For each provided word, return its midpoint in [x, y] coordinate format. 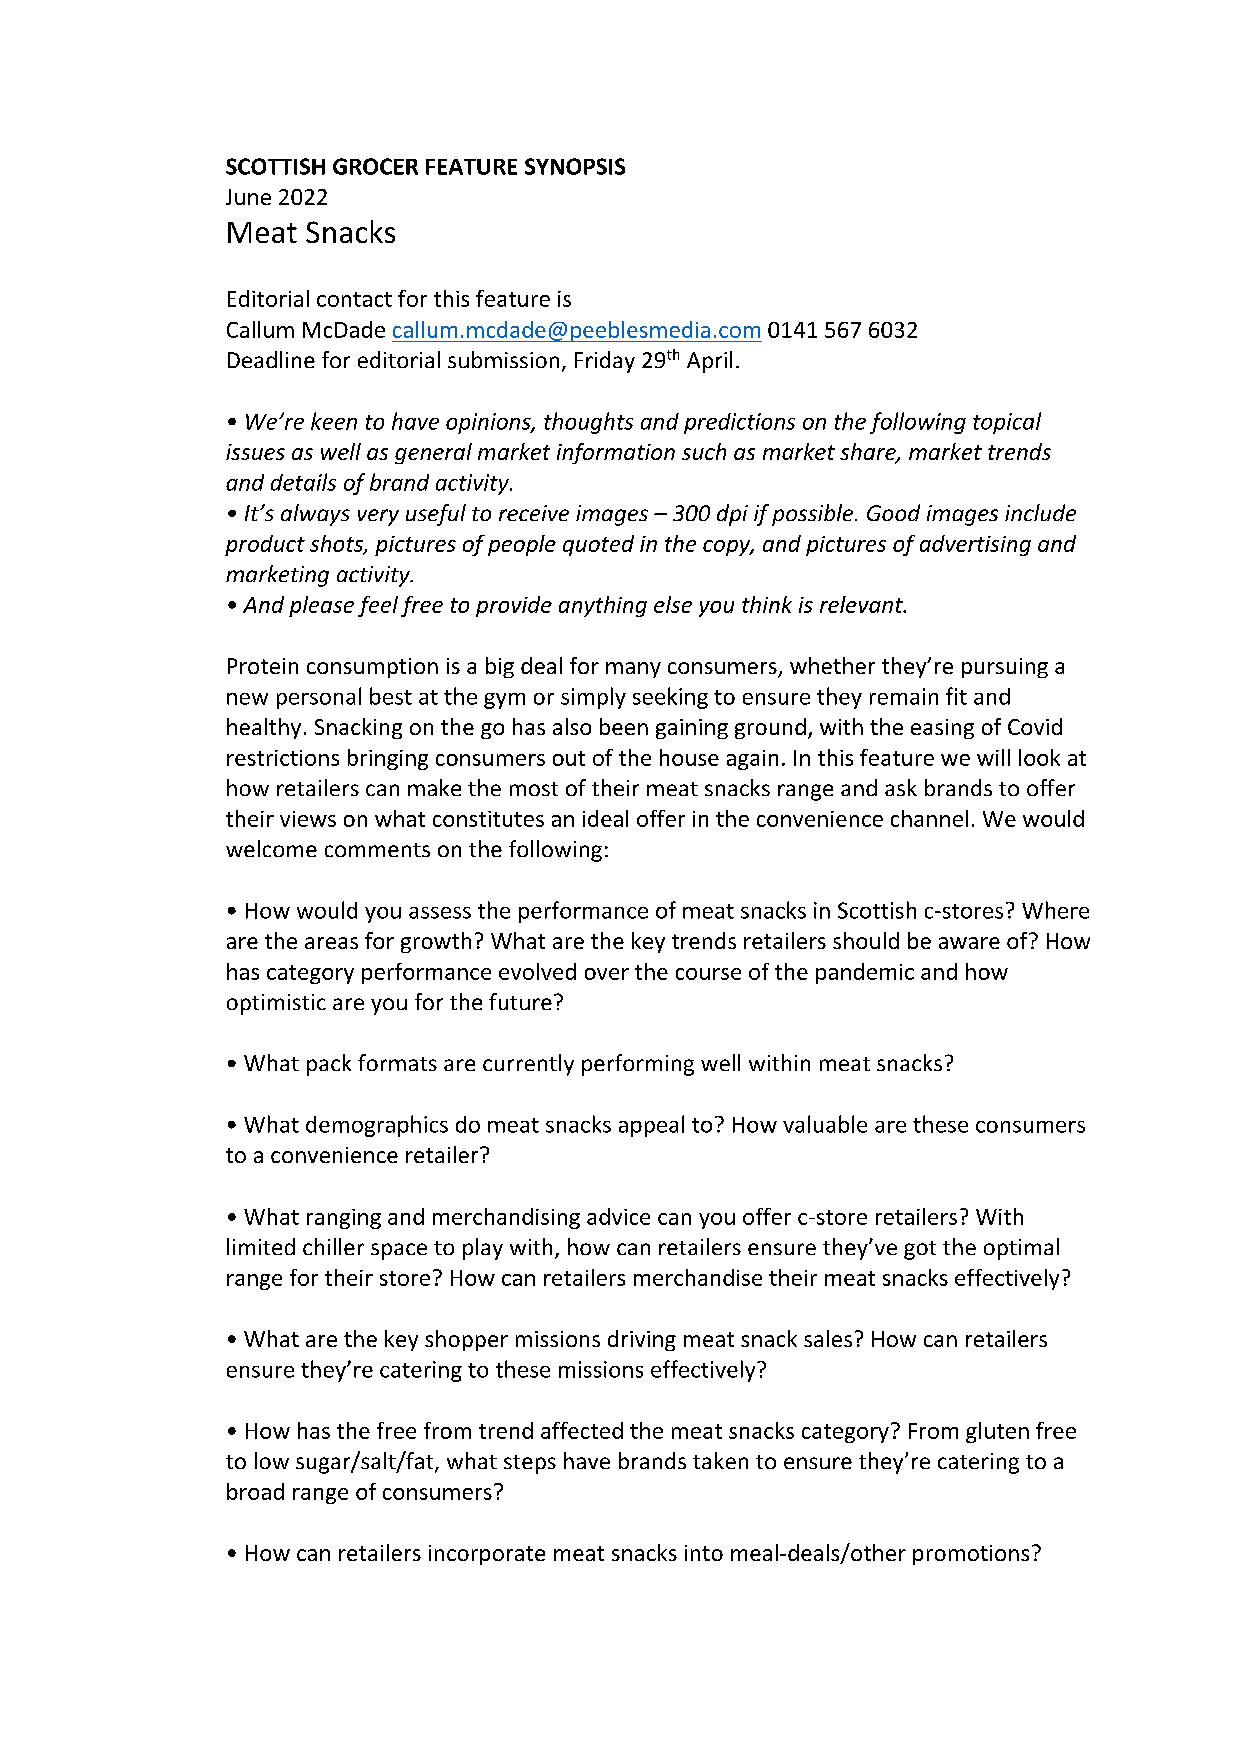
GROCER [375, 166]
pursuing [1005, 668]
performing [638, 1065]
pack [329, 1065]
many [633, 670]
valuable [825, 1124]
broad [255, 1491]
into [704, 1553]
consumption [372, 668]
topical [1007, 423]
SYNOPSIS [575, 166]
